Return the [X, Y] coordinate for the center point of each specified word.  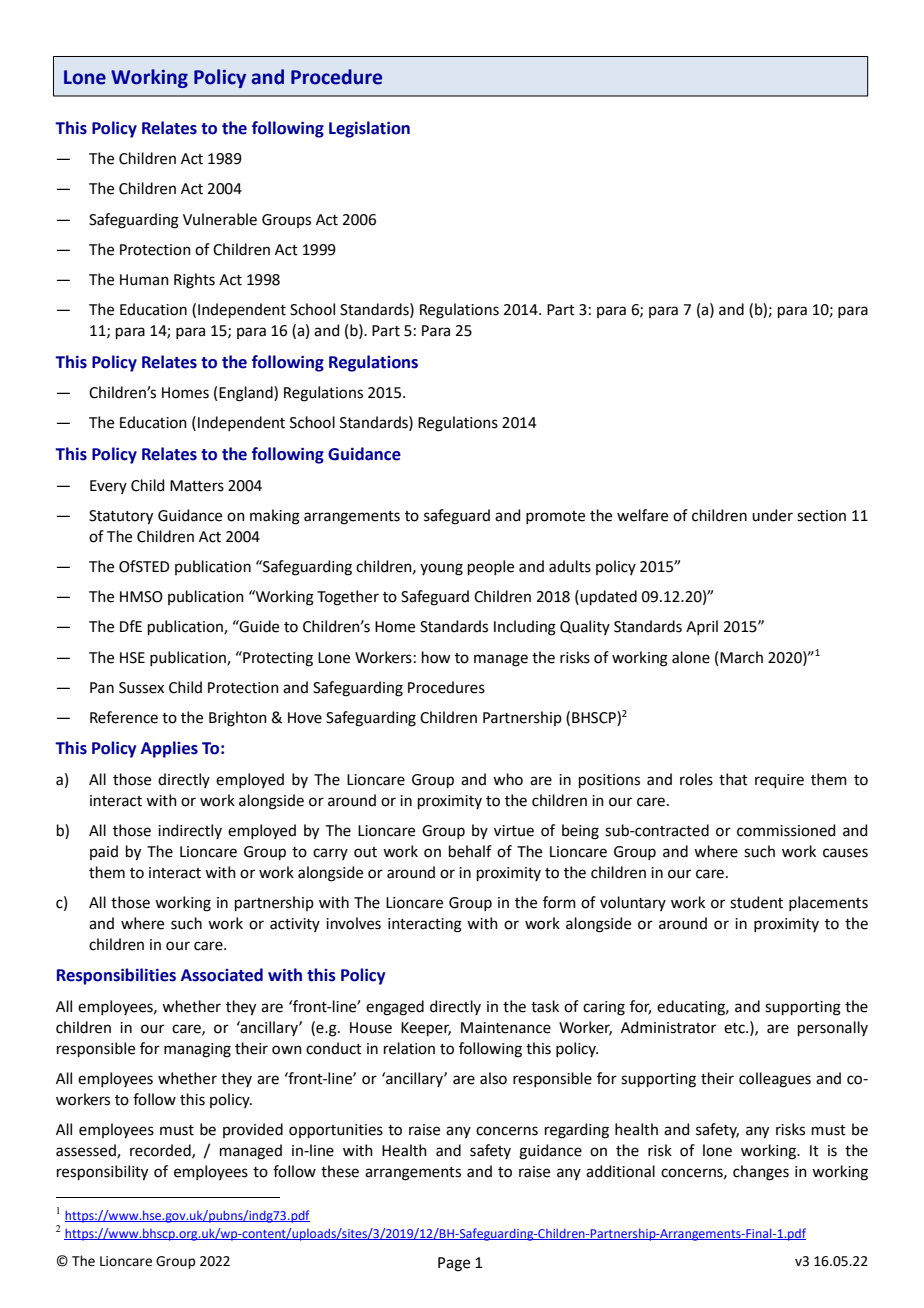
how [436, 657]
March [741, 657]
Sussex [141, 688]
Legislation [369, 129]
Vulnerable [220, 219]
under [772, 515]
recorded [161, 1151]
